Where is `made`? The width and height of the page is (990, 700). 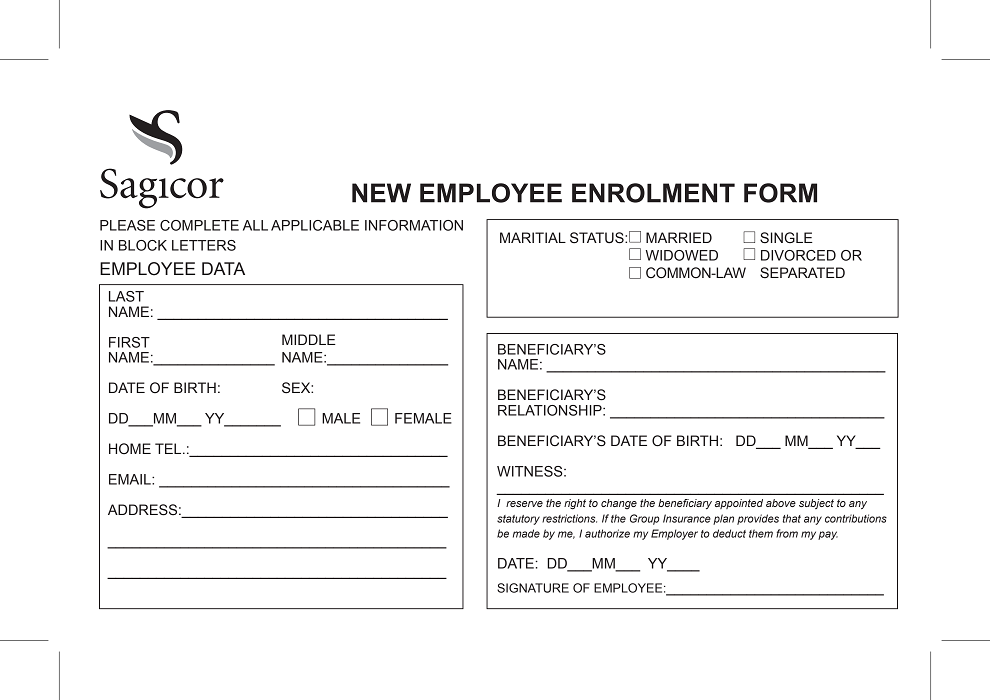 made is located at coordinates (526, 533).
